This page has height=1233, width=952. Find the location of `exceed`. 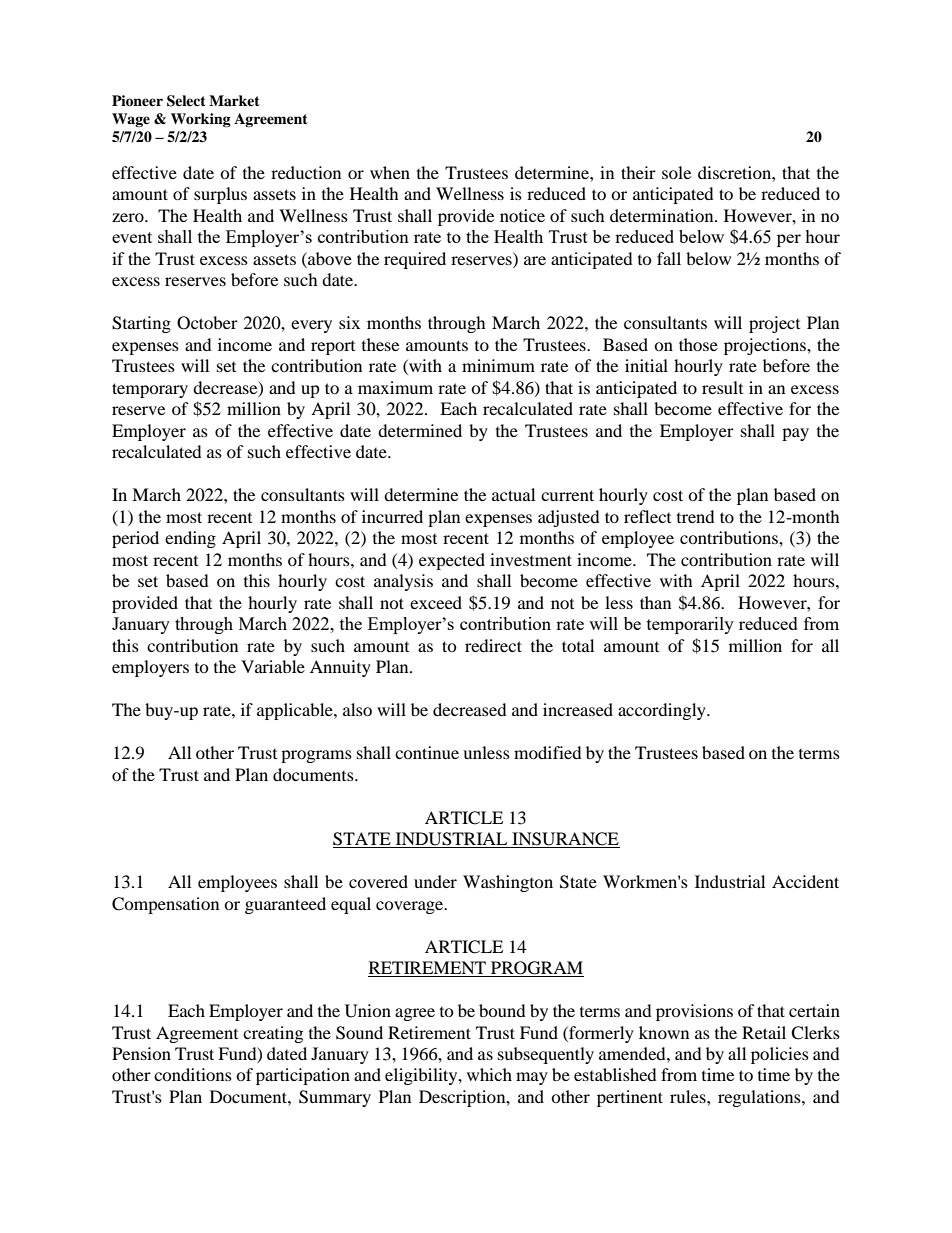

exceed is located at coordinates (436, 602).
